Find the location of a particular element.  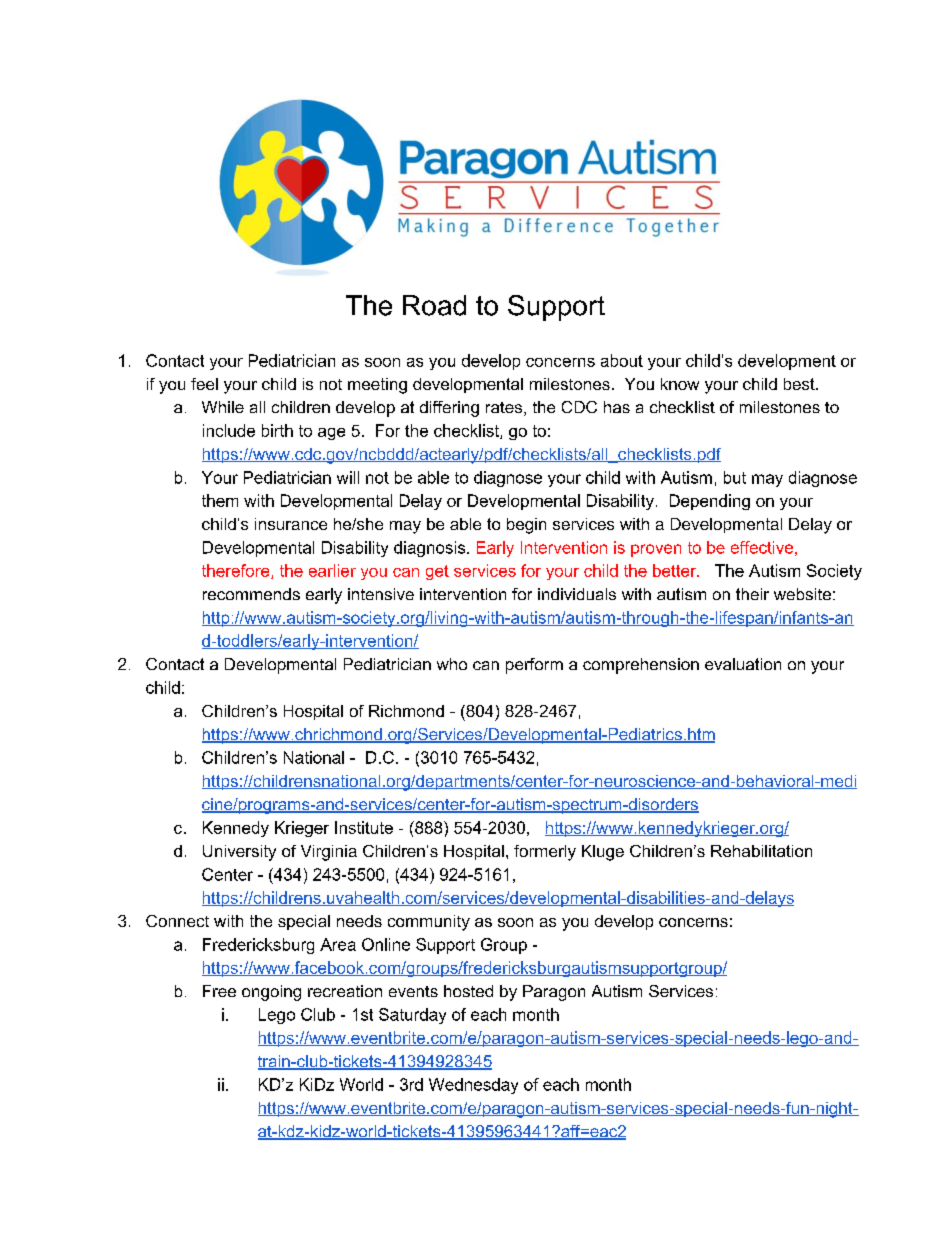

ongoing is located at coordinates (271, 993).
